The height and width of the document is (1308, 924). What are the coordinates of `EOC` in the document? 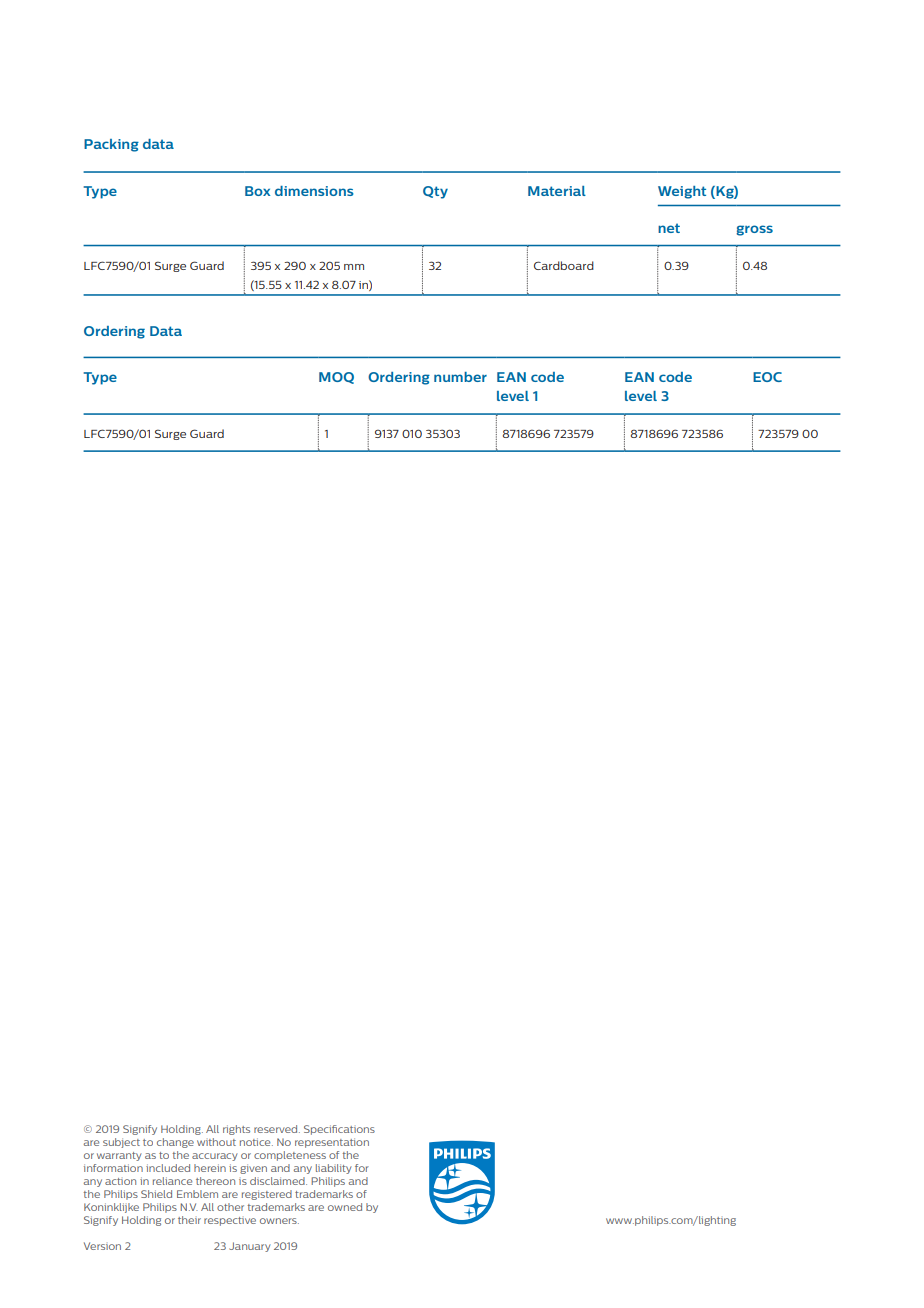 It's located at (767, 377).
